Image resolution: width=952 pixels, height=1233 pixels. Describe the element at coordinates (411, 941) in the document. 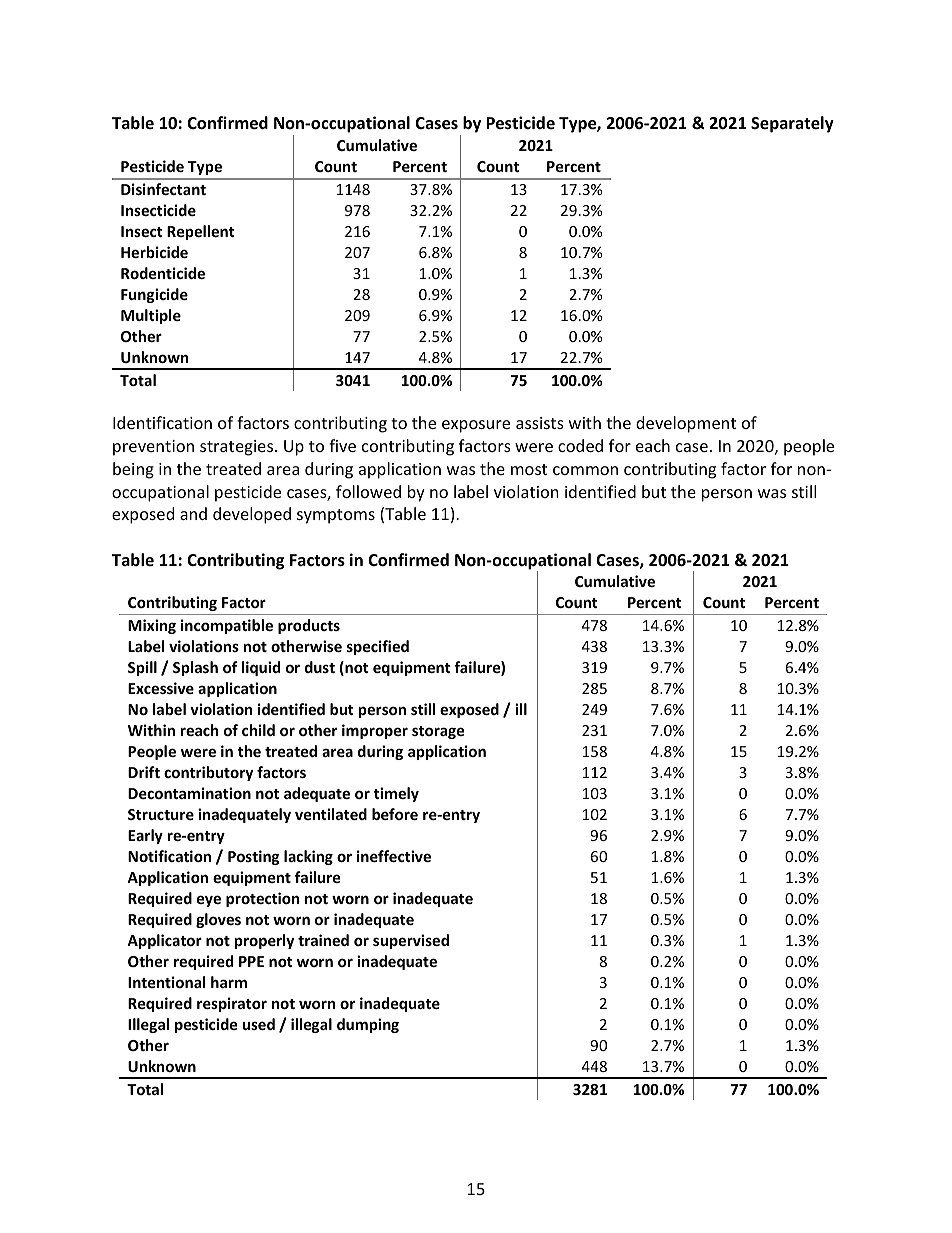

I see `supervised` at that location.
